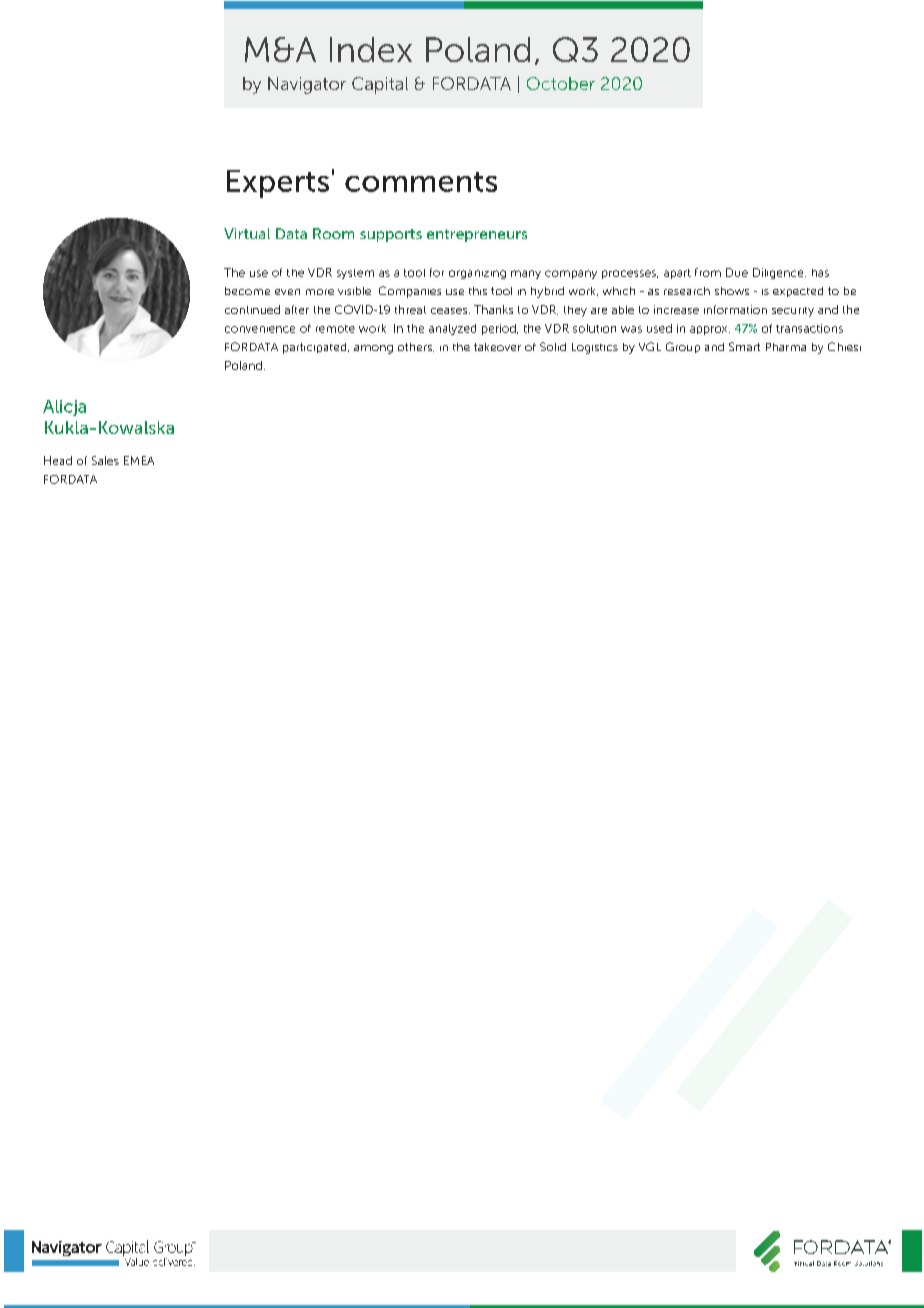 This page has height=1308, width=924. What do you see at coordinates (278, 184) in the page?
I see `Experts` at bounding box center [278, 184].
